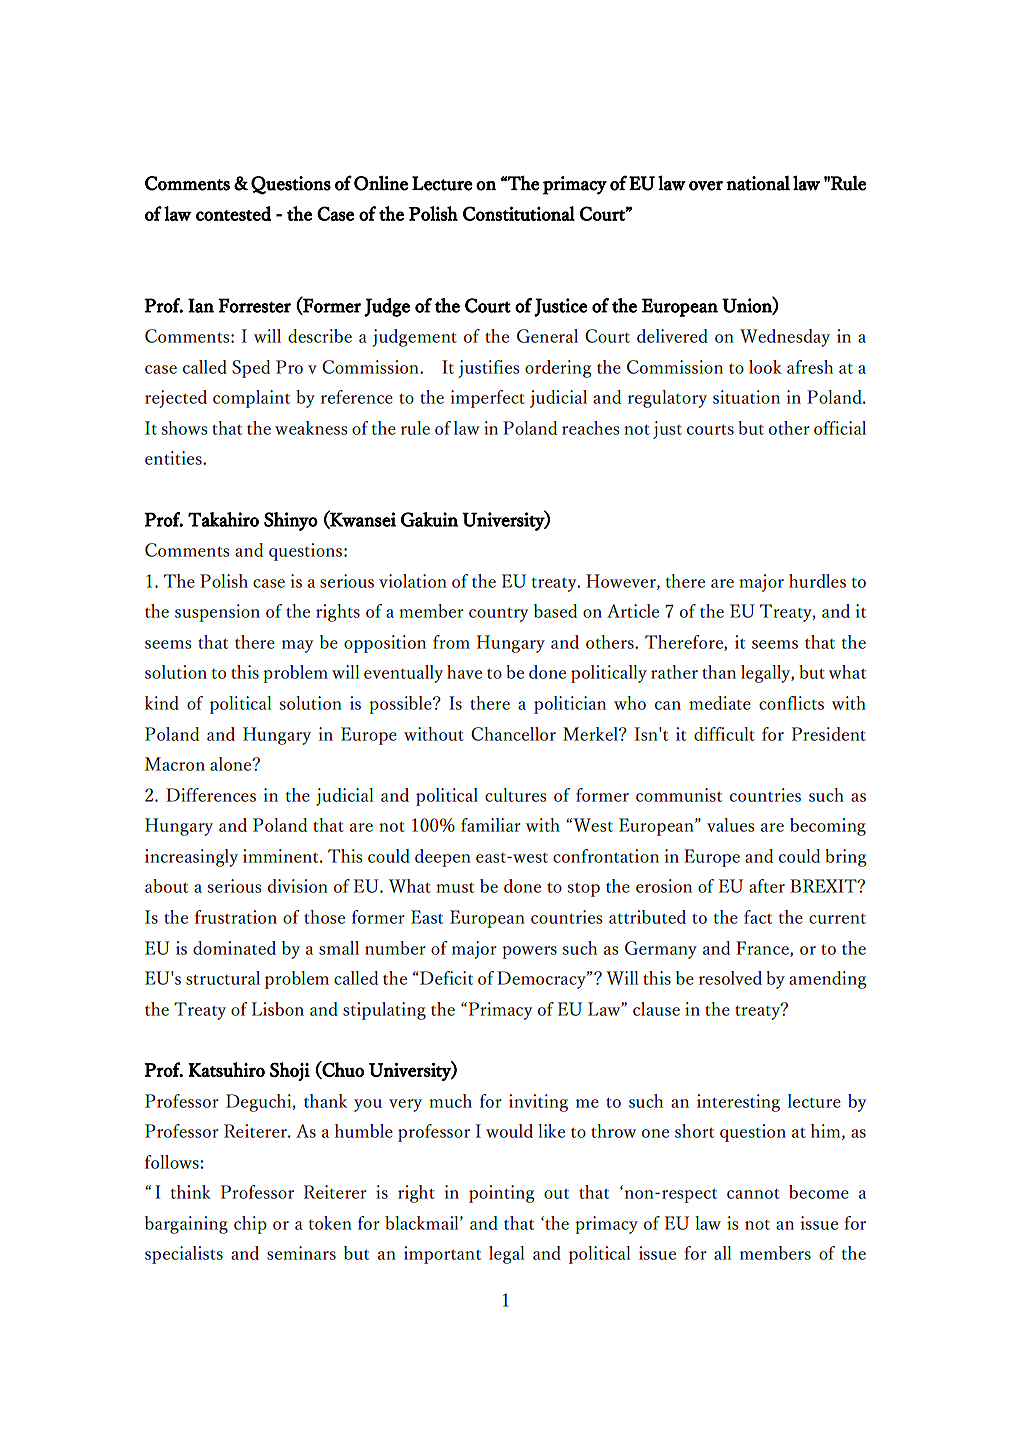 The height and width of the document is (1430, 1011). Describe the element at coordinates (767, 886) in the document. I see `after` at that location.
